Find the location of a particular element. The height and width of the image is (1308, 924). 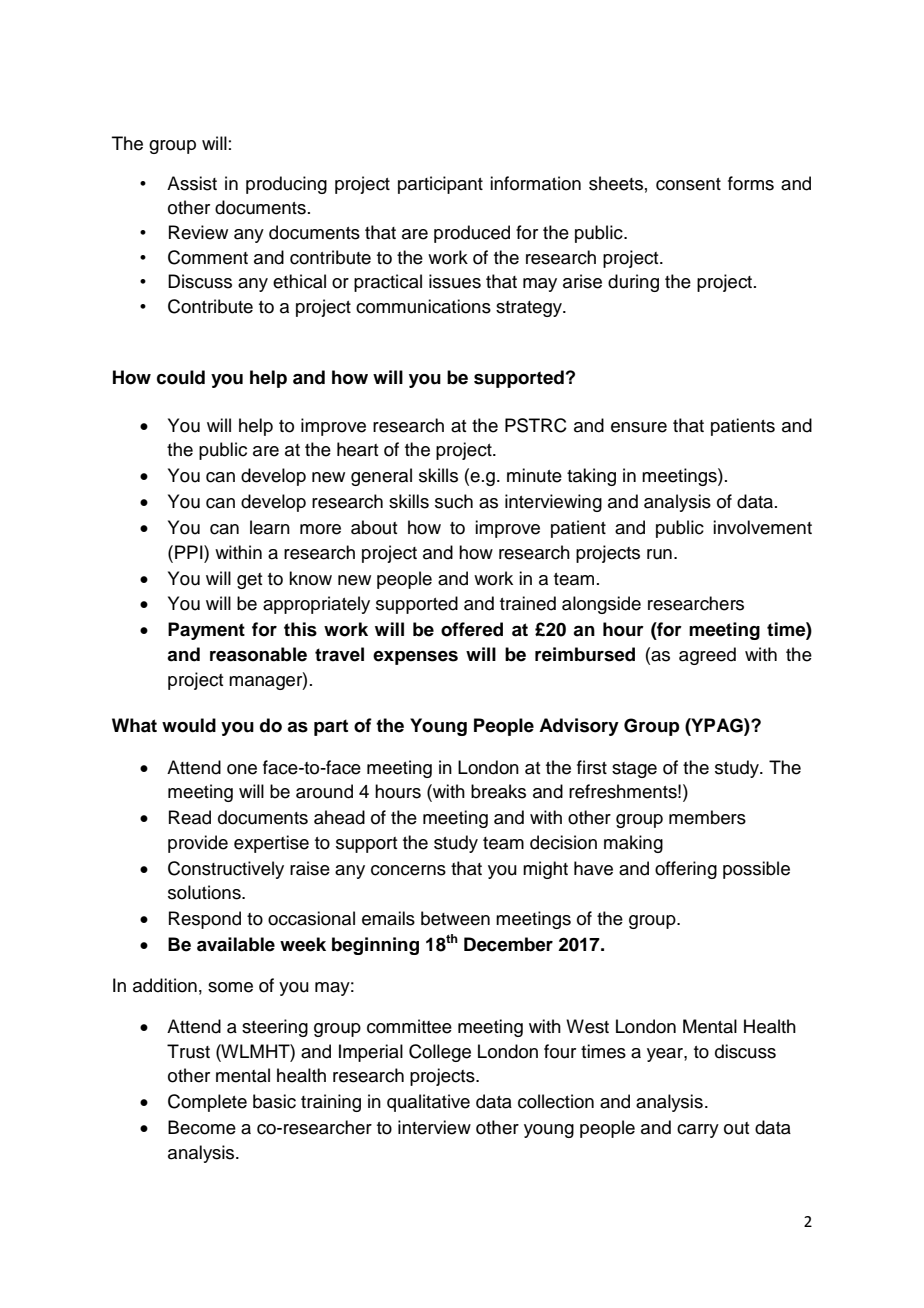

produced is located at coordinates (472, 234).
